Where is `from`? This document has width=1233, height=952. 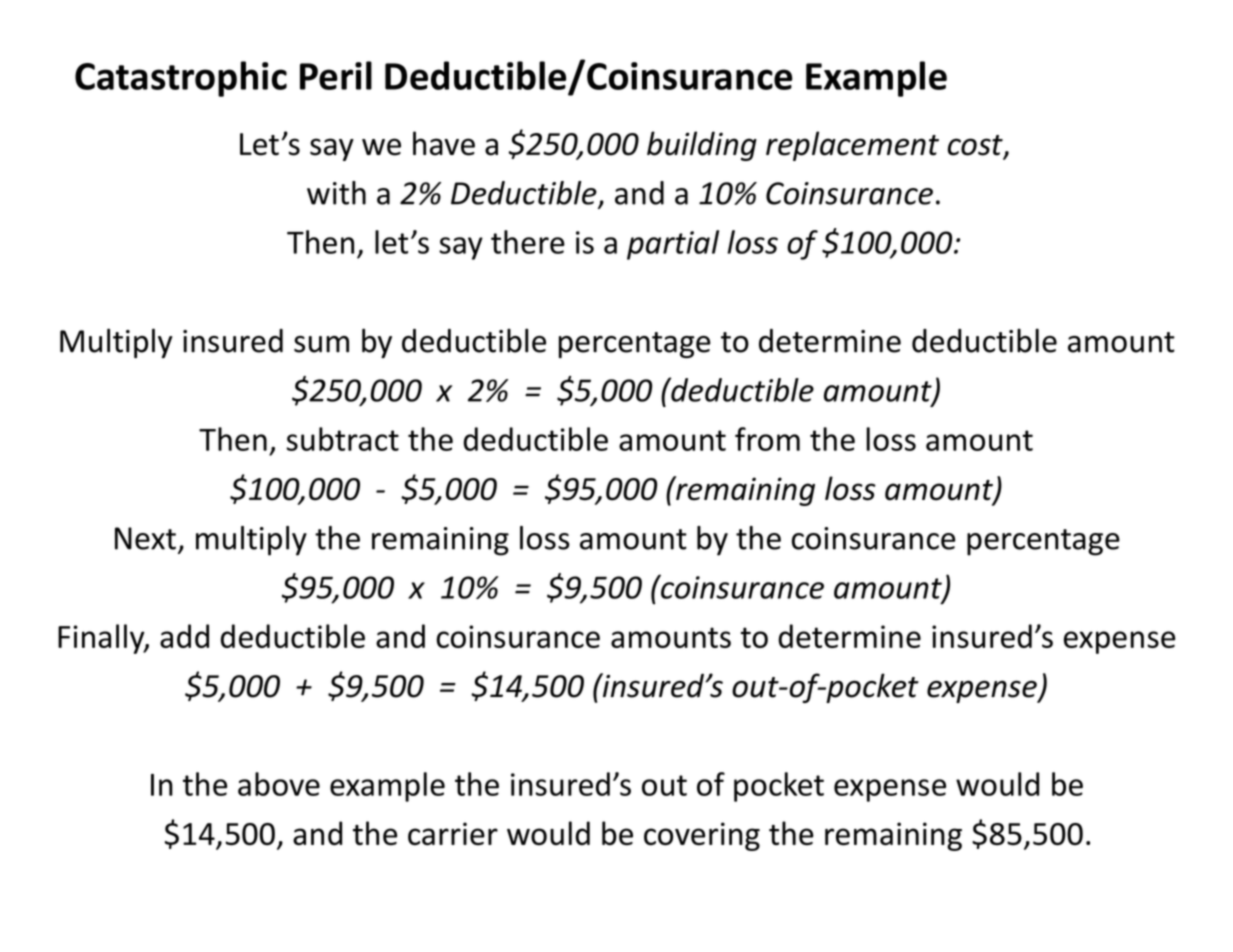
from is located at coordinates (767, 439).
